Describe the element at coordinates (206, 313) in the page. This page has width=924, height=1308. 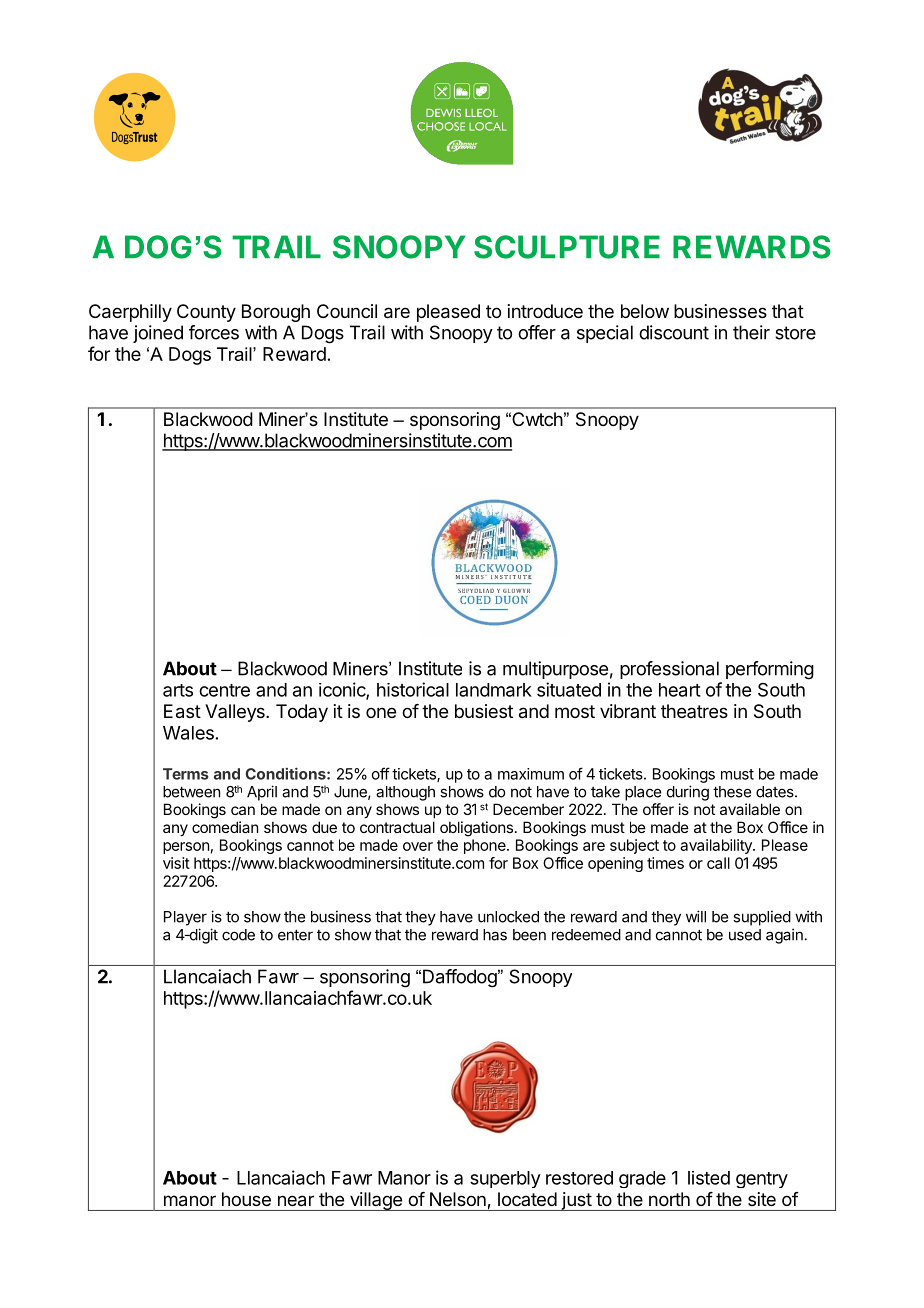
I see `County` at that location.
